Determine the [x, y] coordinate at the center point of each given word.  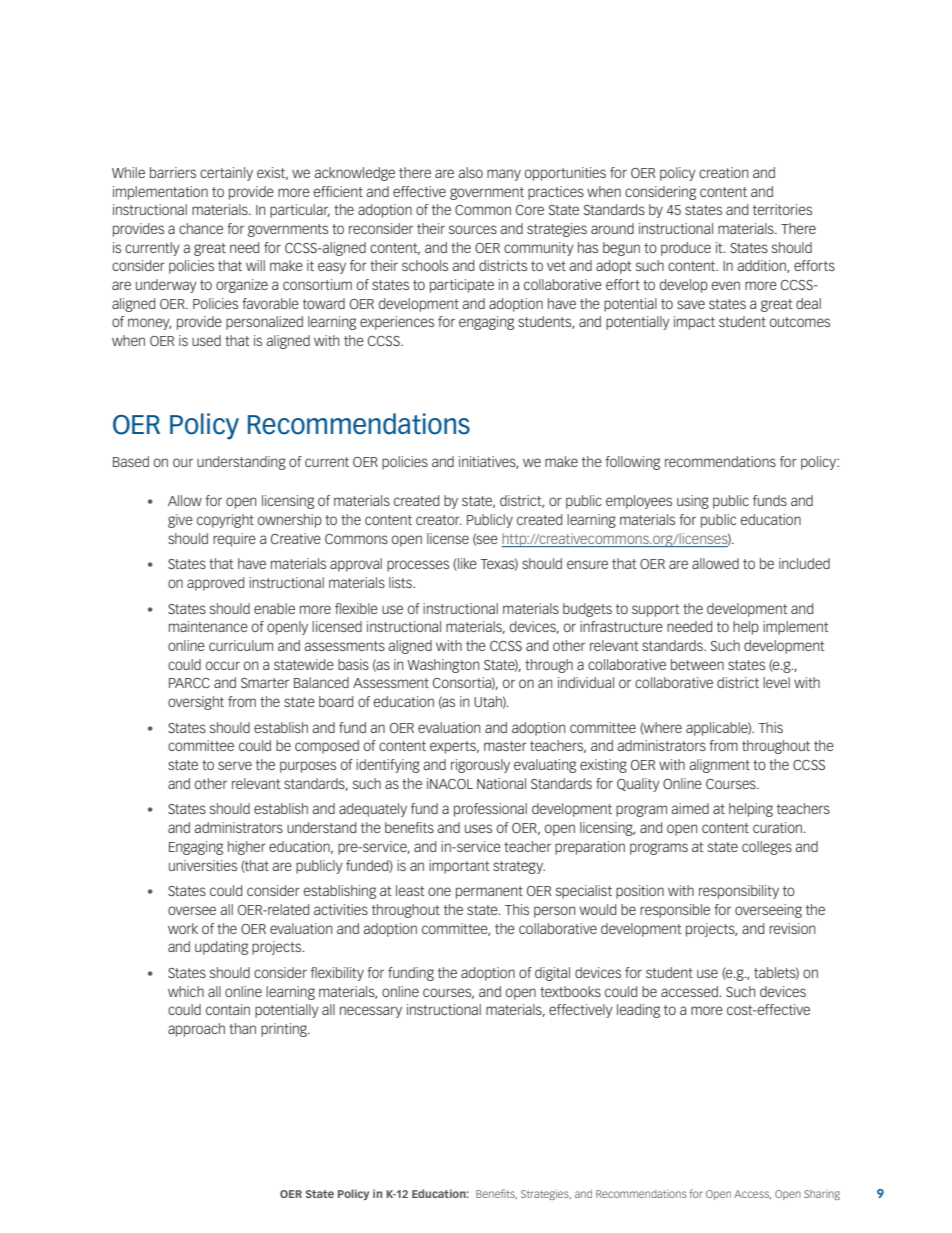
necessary [371, 1012]
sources [473, 229]
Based [131, 461]
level [776, 682]
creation [723, 172]
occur [223, 665]
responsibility [739, 892]
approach [196, 1030]
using [693, 502]
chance [201, 228]
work [183, 928]
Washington [443, 666]
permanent [489, 892]
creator [438, 520]
